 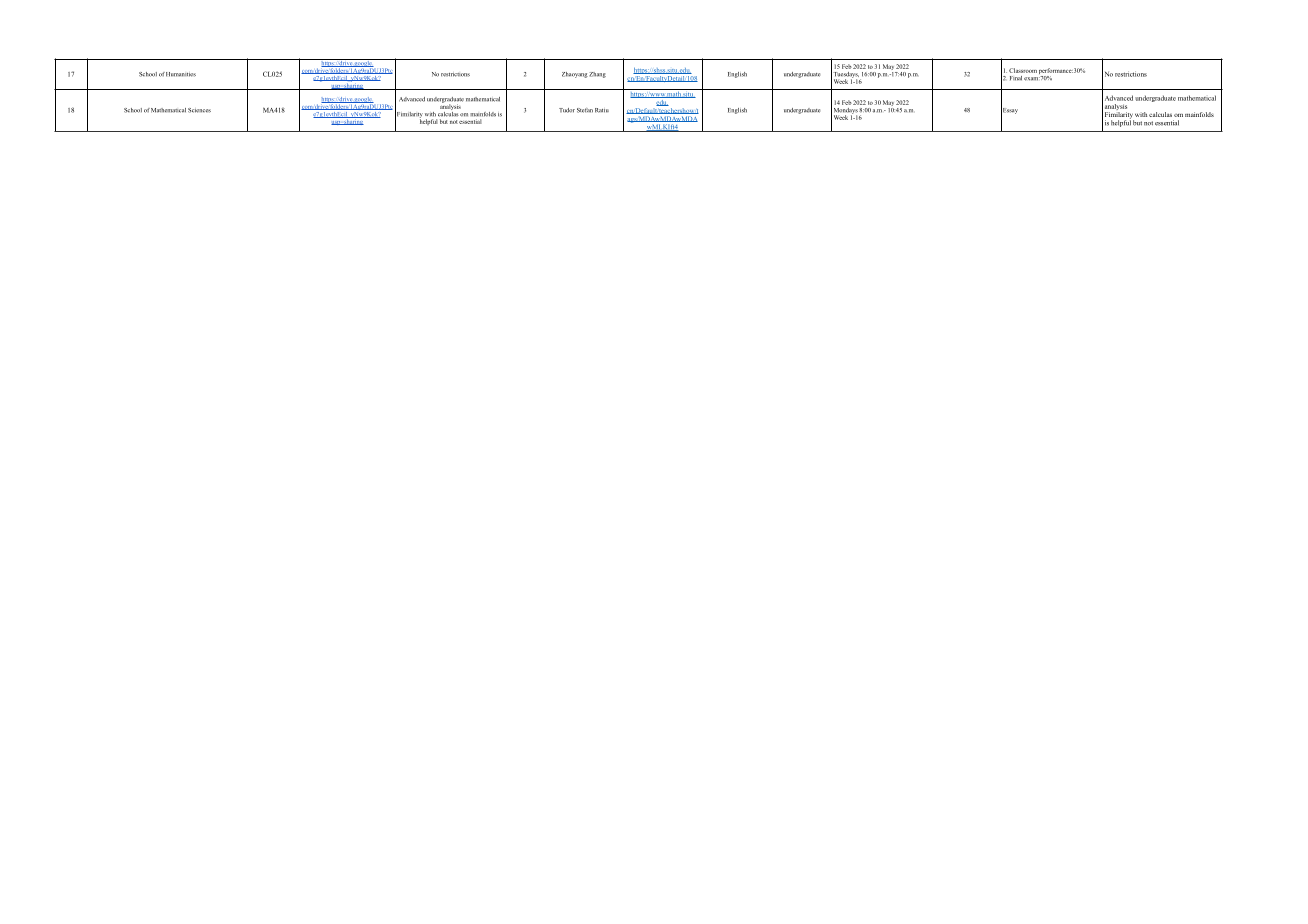 I want to click on Stefan, so click(x=585, y=110).
